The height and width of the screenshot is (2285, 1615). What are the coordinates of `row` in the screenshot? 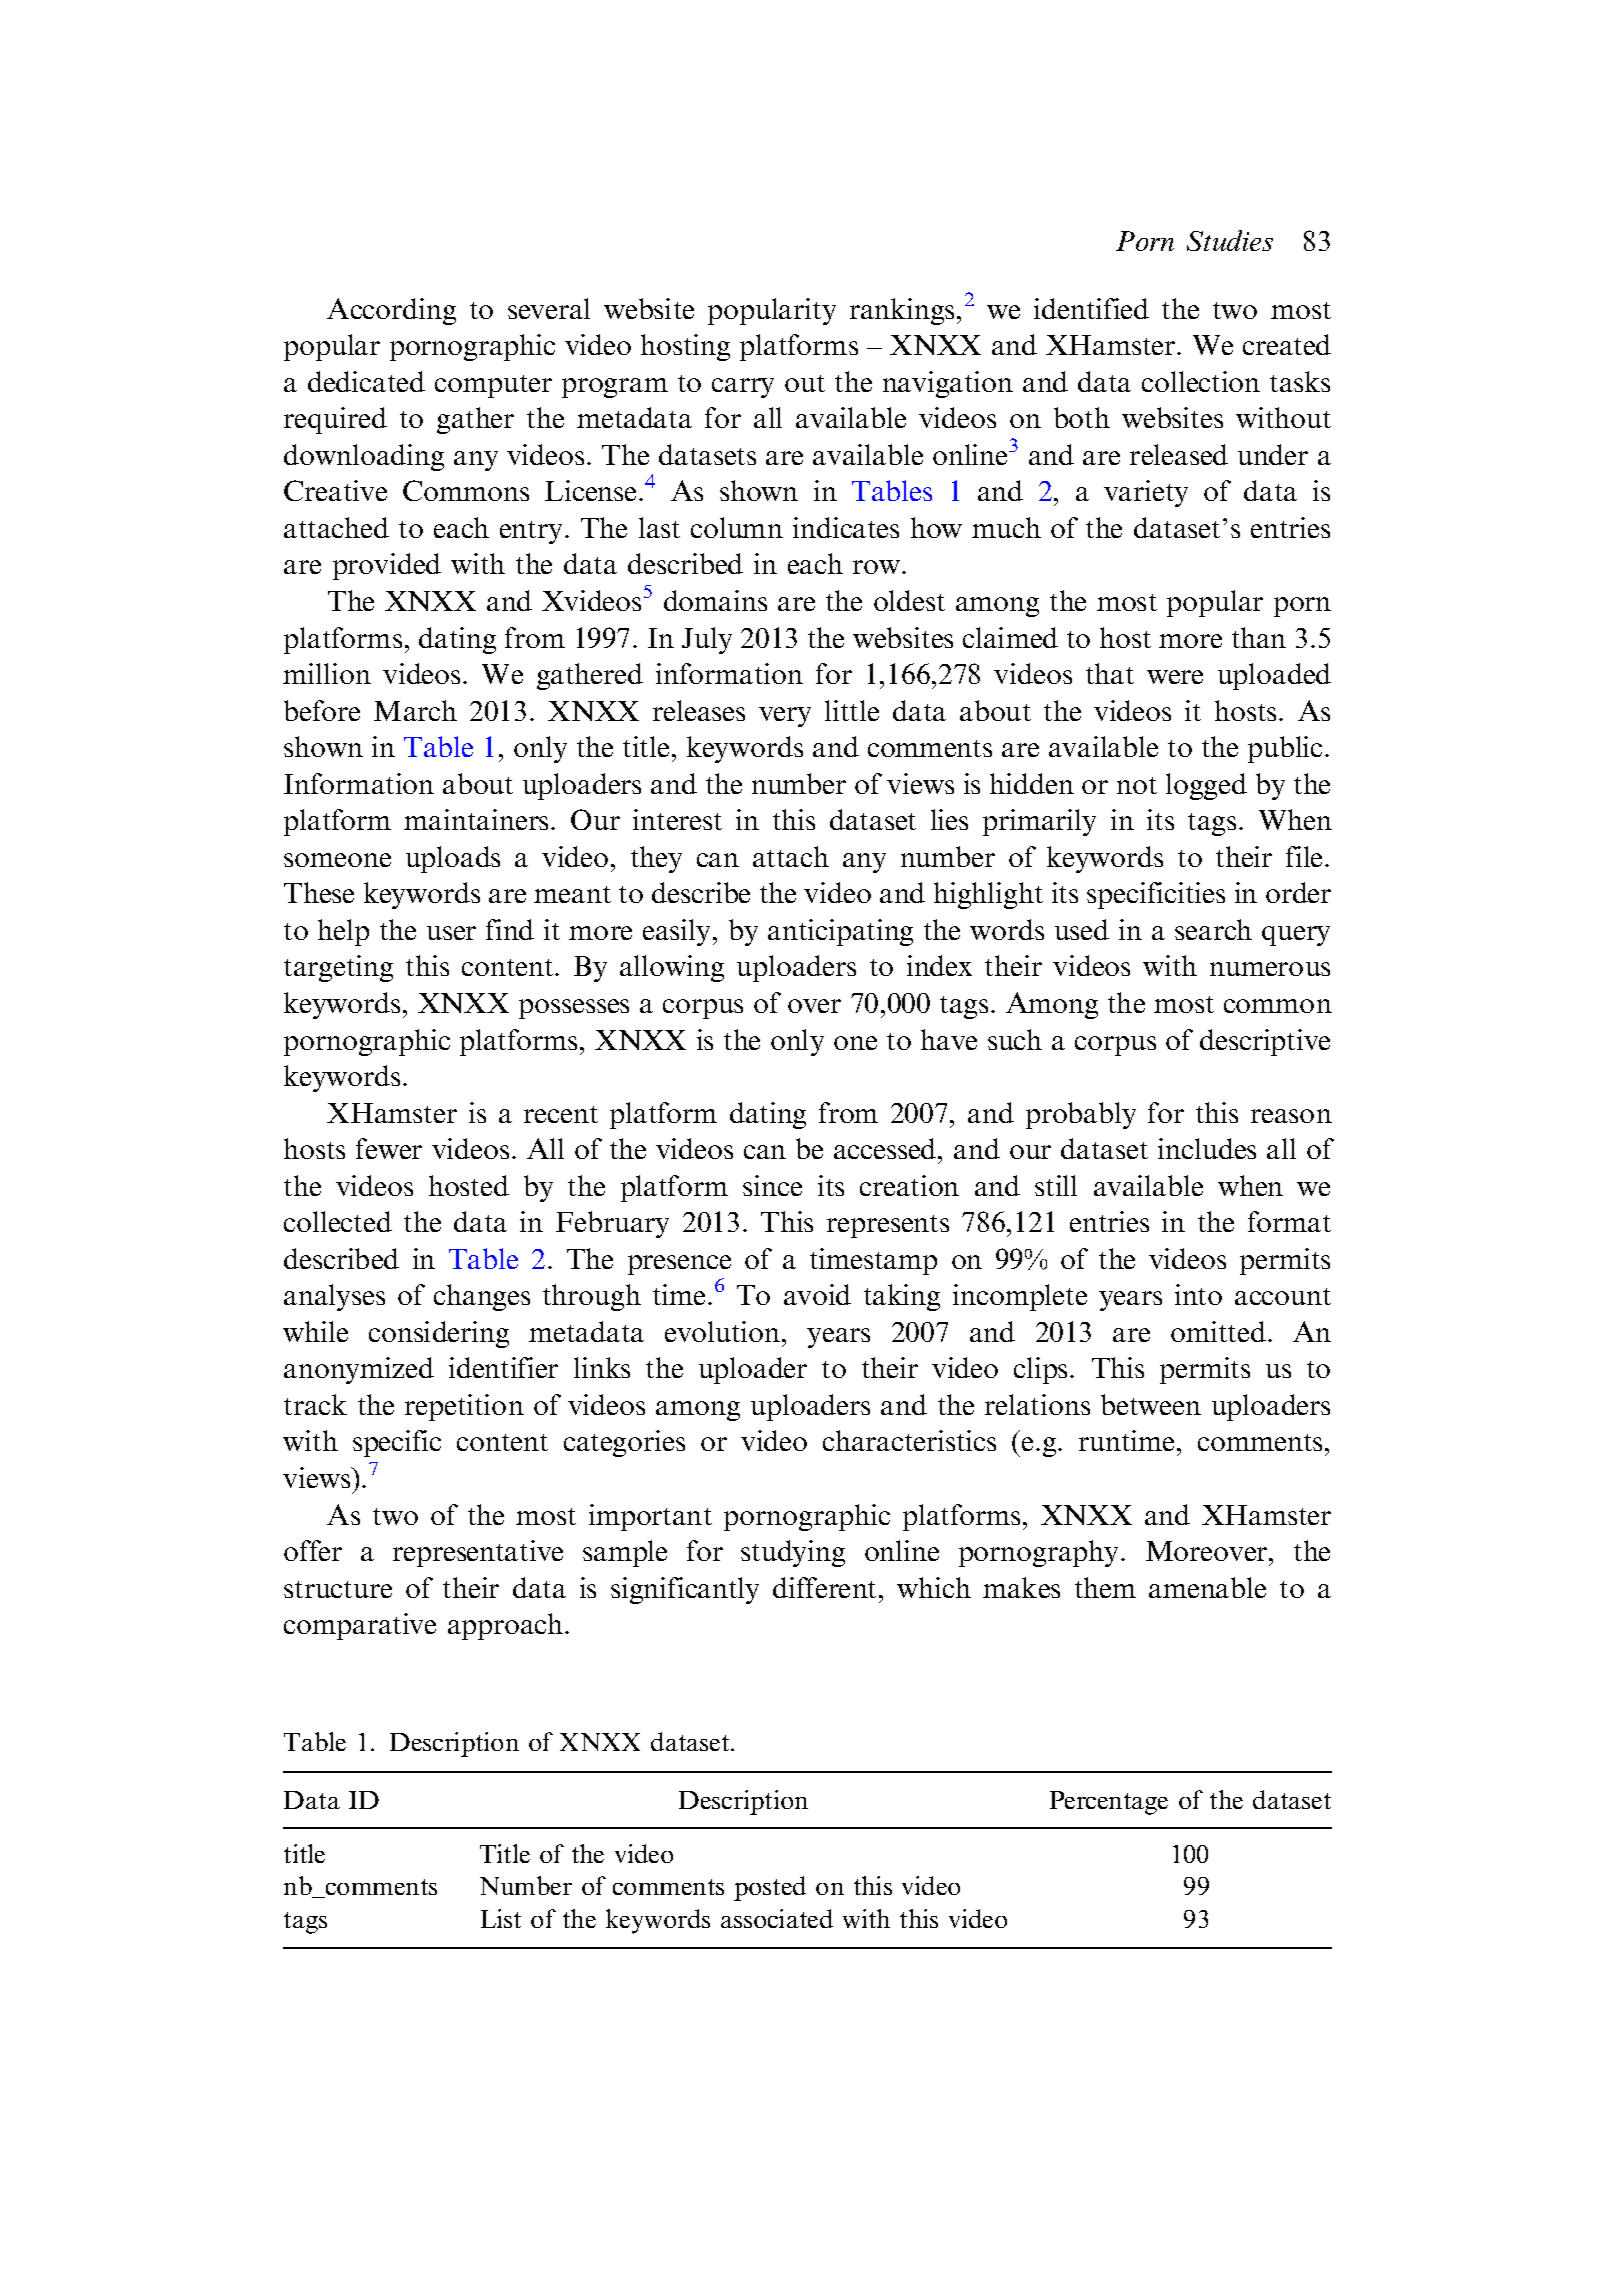 It's located at (878, 567).
